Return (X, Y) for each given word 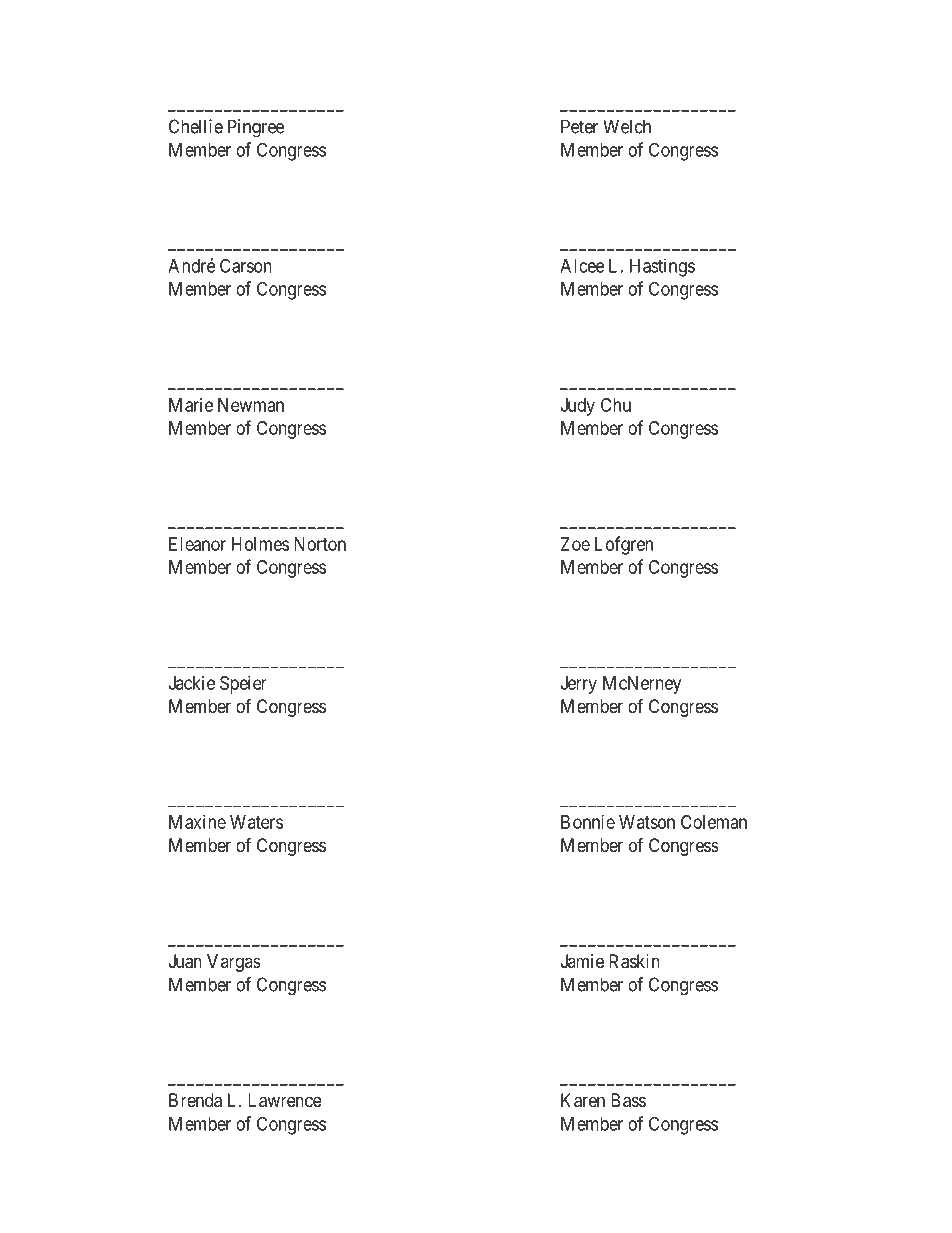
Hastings (662, 267)
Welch (627, 126)
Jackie (192, 683)
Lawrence (285, 1100)
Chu (616, 405)
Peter (579, 126)
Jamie (582, 961)
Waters (256, 822)
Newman (251, 405)
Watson (647, 822)
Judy (578, 407)
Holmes (260, 544)
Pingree (256, 128)
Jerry (579, 685)
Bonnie (588, 822)
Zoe (575, 544)
